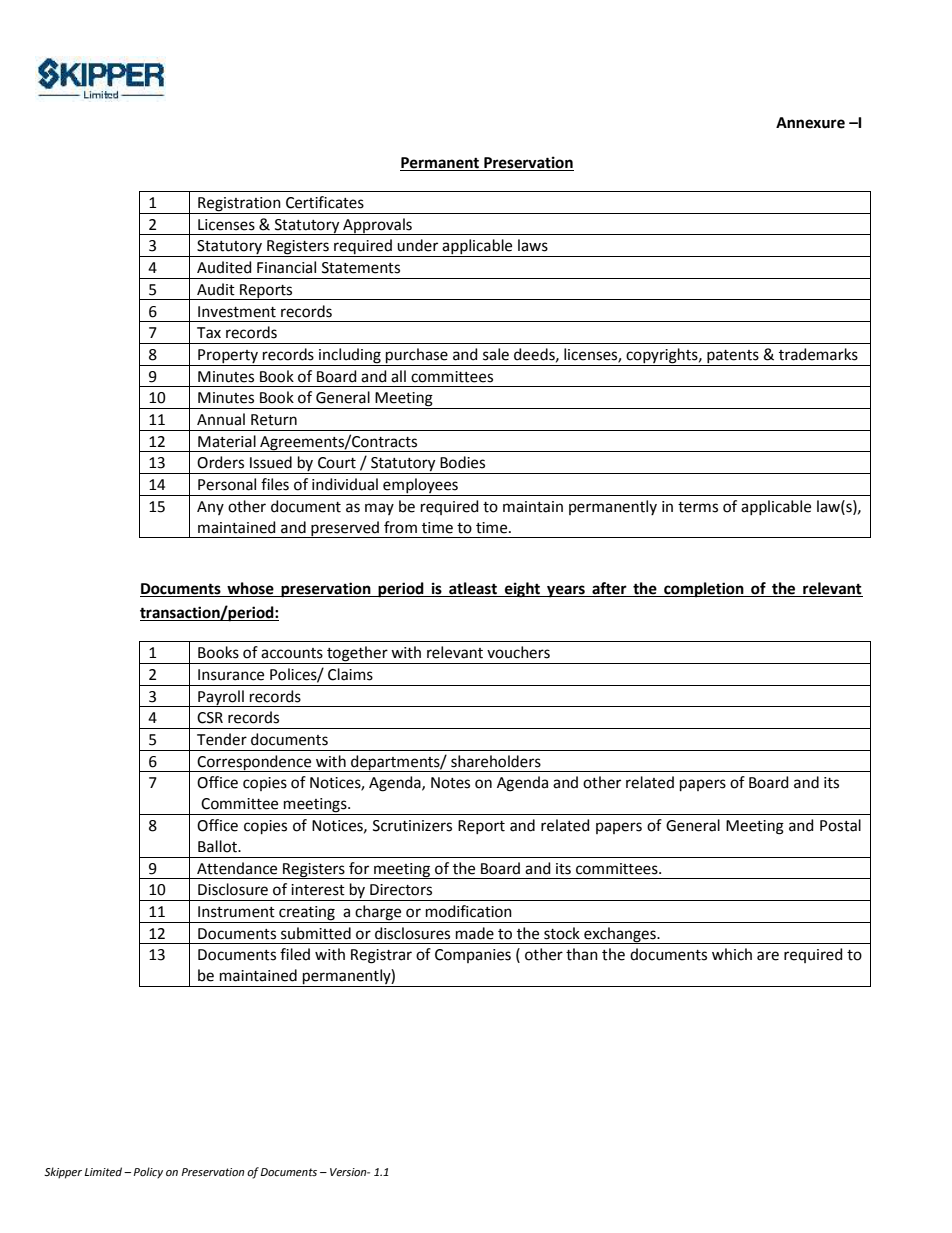 Image resolution: width=952 pixels, height=1233 pixels. Describe the element at coordinates (221, 698) in the screenshot. I see `Payroll` at that location.
